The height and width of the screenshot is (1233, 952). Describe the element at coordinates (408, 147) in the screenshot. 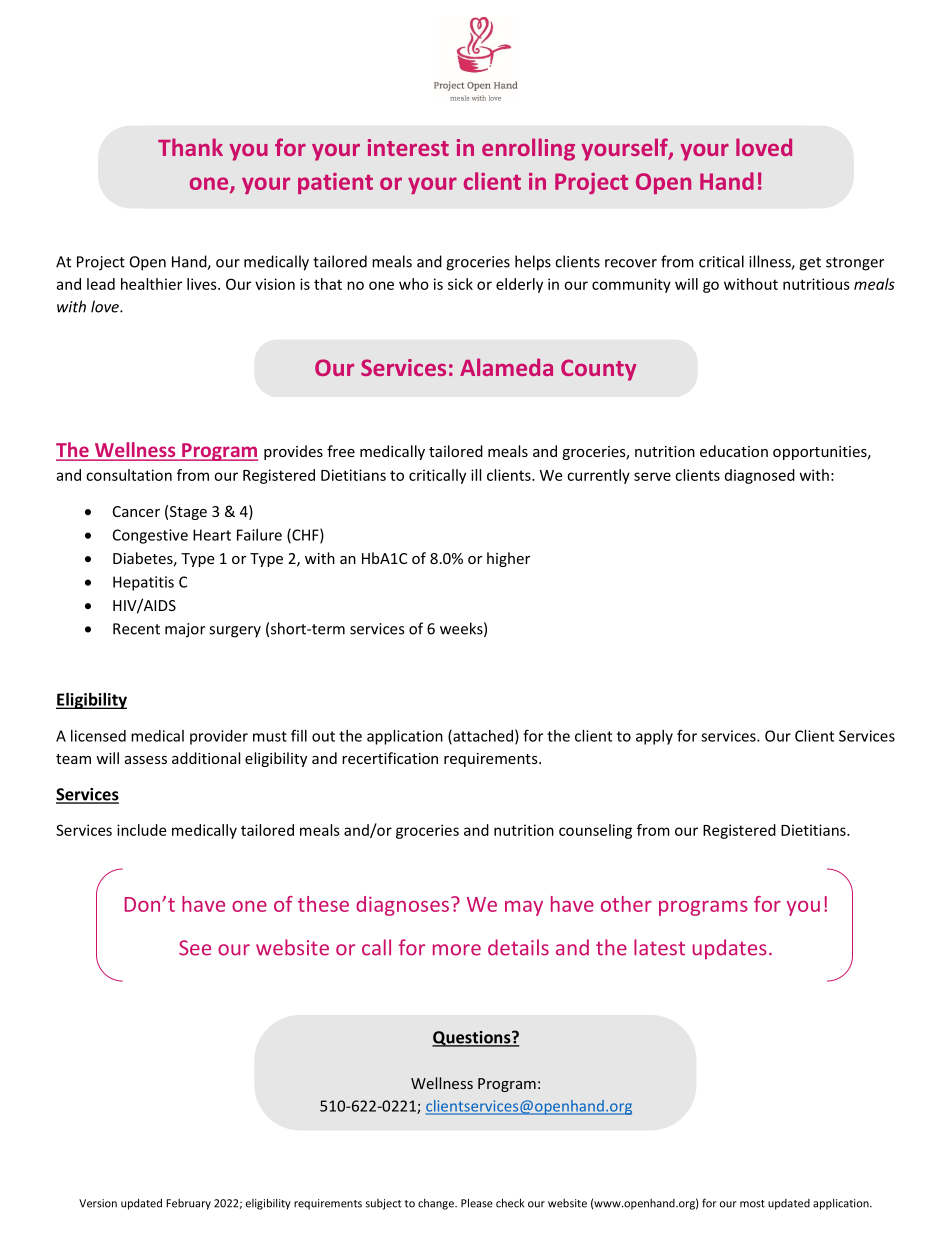

I see `interest` at that location.
